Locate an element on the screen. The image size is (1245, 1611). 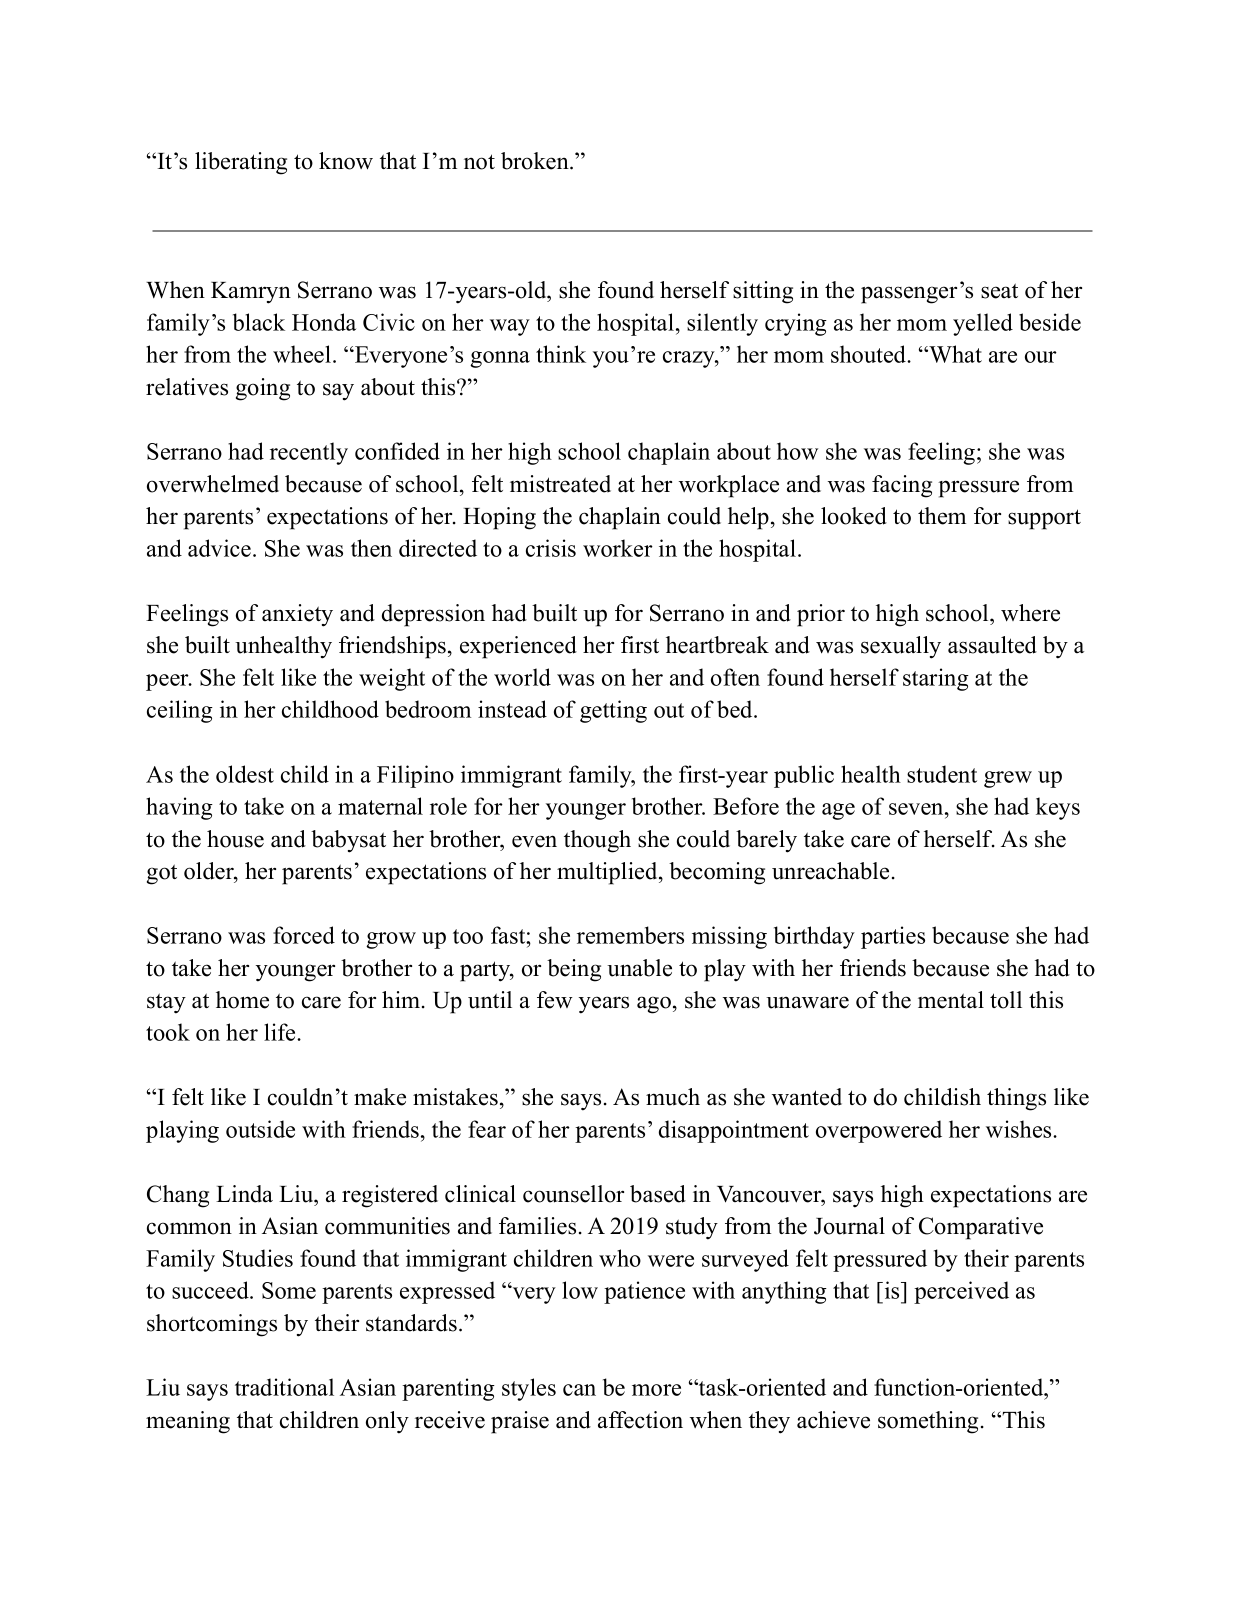
broken is located at coordinates (536, 161).
